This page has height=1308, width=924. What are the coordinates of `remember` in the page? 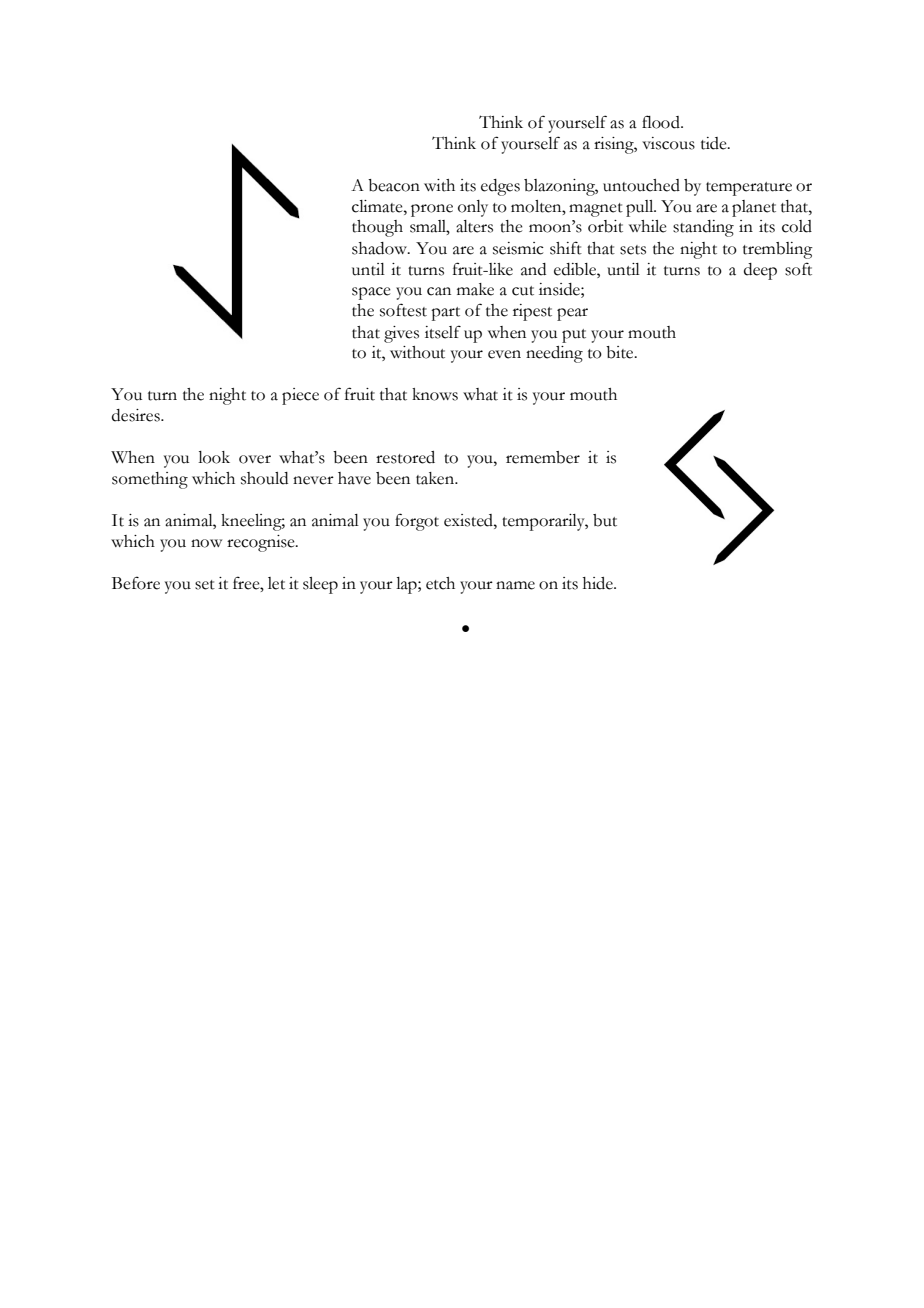 It's located at (543, 457).
